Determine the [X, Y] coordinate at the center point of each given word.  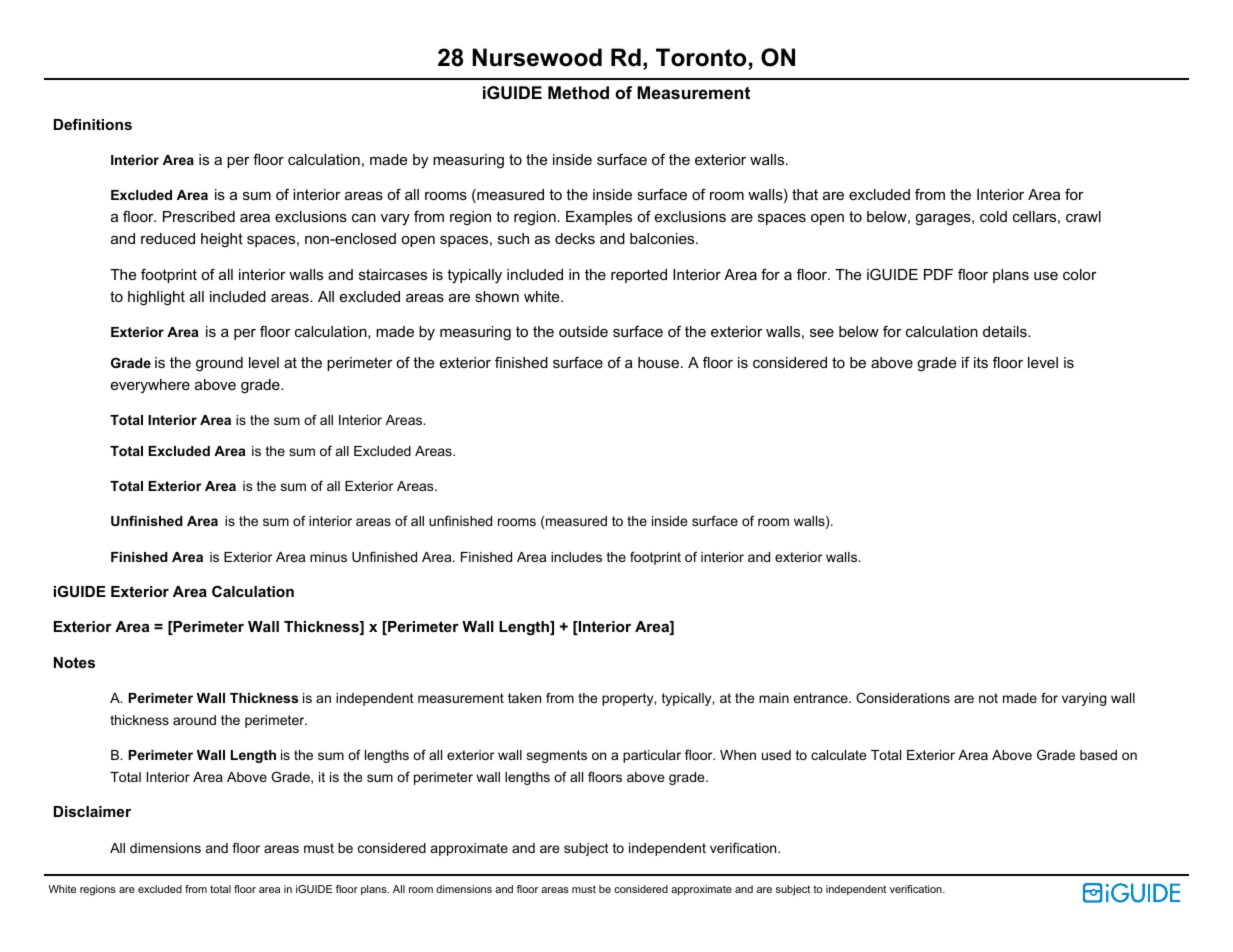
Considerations [903, 697]
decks [575, 238]
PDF [938, 274]
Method [578, 92]
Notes [74, 662]
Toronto [701, 57]
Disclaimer [92, 811]
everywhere [150, 386]
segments [557, 756]
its [981, 362]
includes [576, 557]
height [222, 240]
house [660, 362]
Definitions [93, 124]
